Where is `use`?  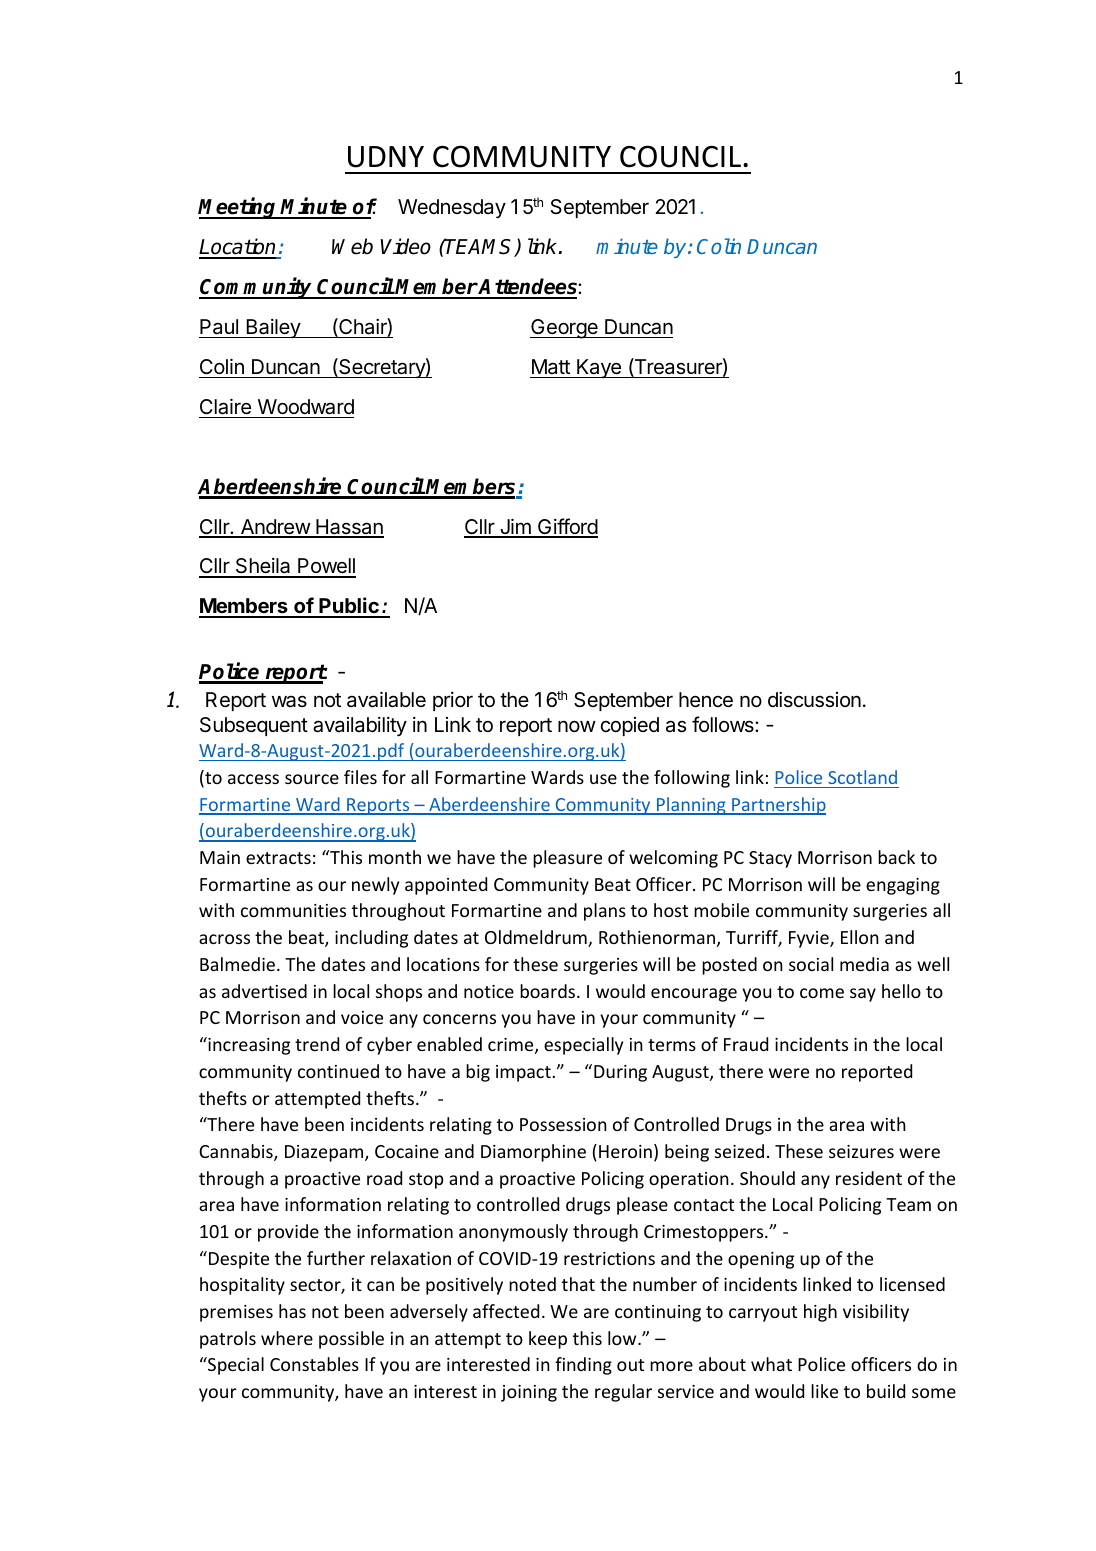 use is located at coordinates (603, 779).
